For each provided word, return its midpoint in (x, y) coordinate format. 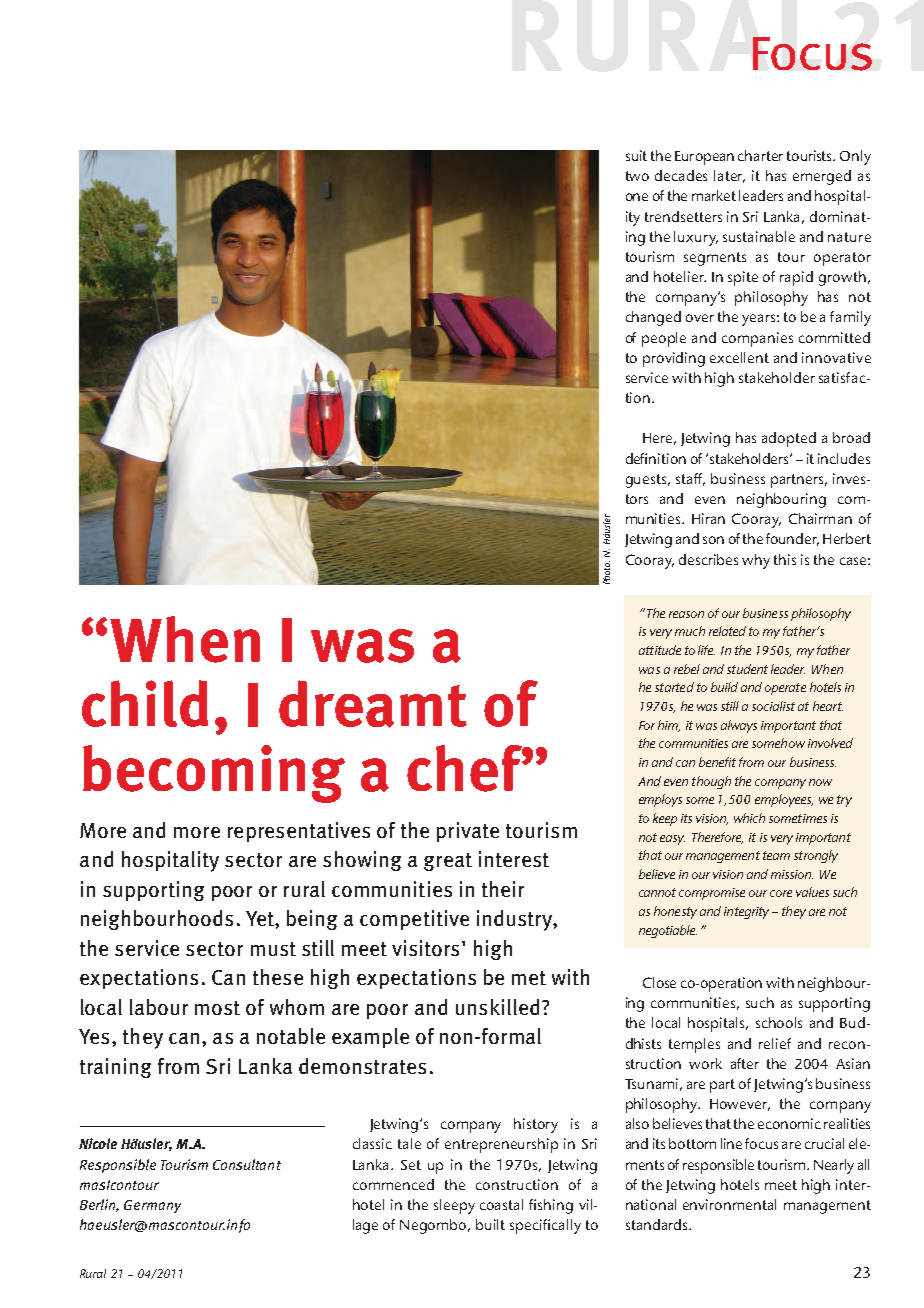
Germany (152, 1206)
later (729, 176)
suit (636, 155)
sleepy (454, 1206)
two (637, 176)
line (731, 1143)
